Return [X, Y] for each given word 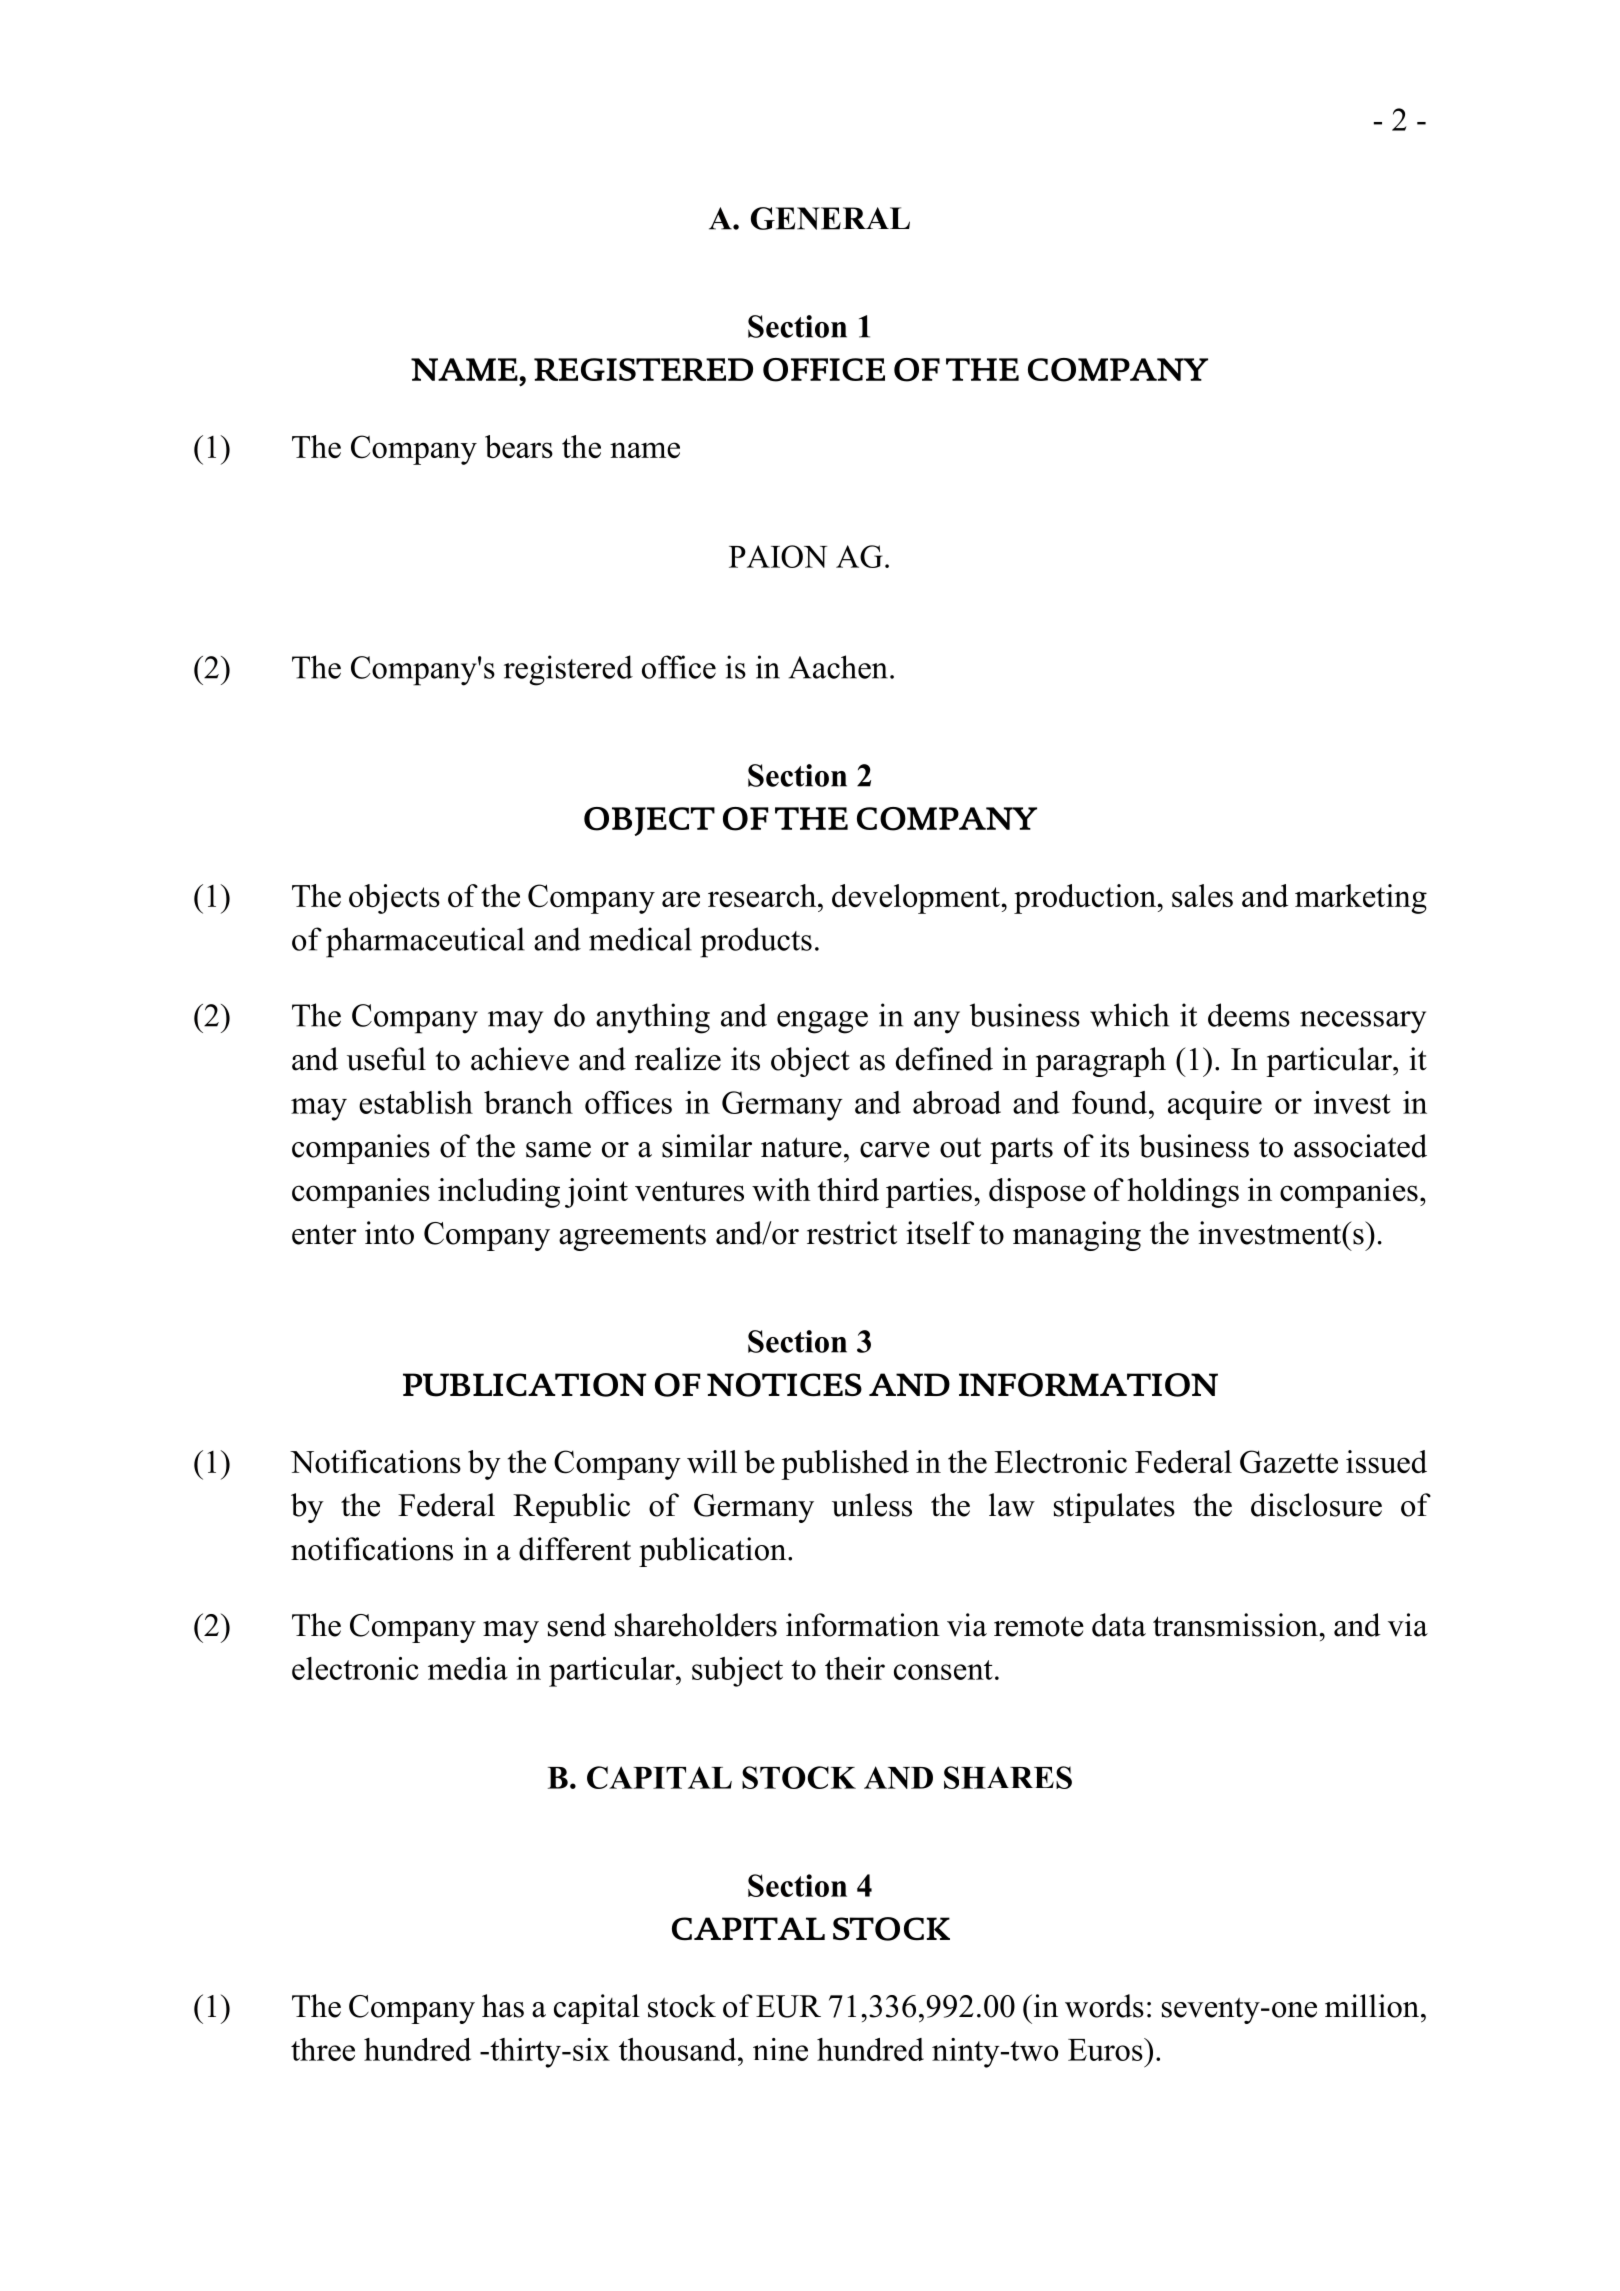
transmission [1236, 1625]
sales [1202, 895]
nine [780, 2049]
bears [519, 446]
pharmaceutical [425, 942]
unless [872, 1505]
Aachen [838, 667]
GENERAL [830, 218]
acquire [1215, 1105]
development [917, 899]
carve [895, 1150]
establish [416, 1102]
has [503, 2006]
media [468, 1668]
